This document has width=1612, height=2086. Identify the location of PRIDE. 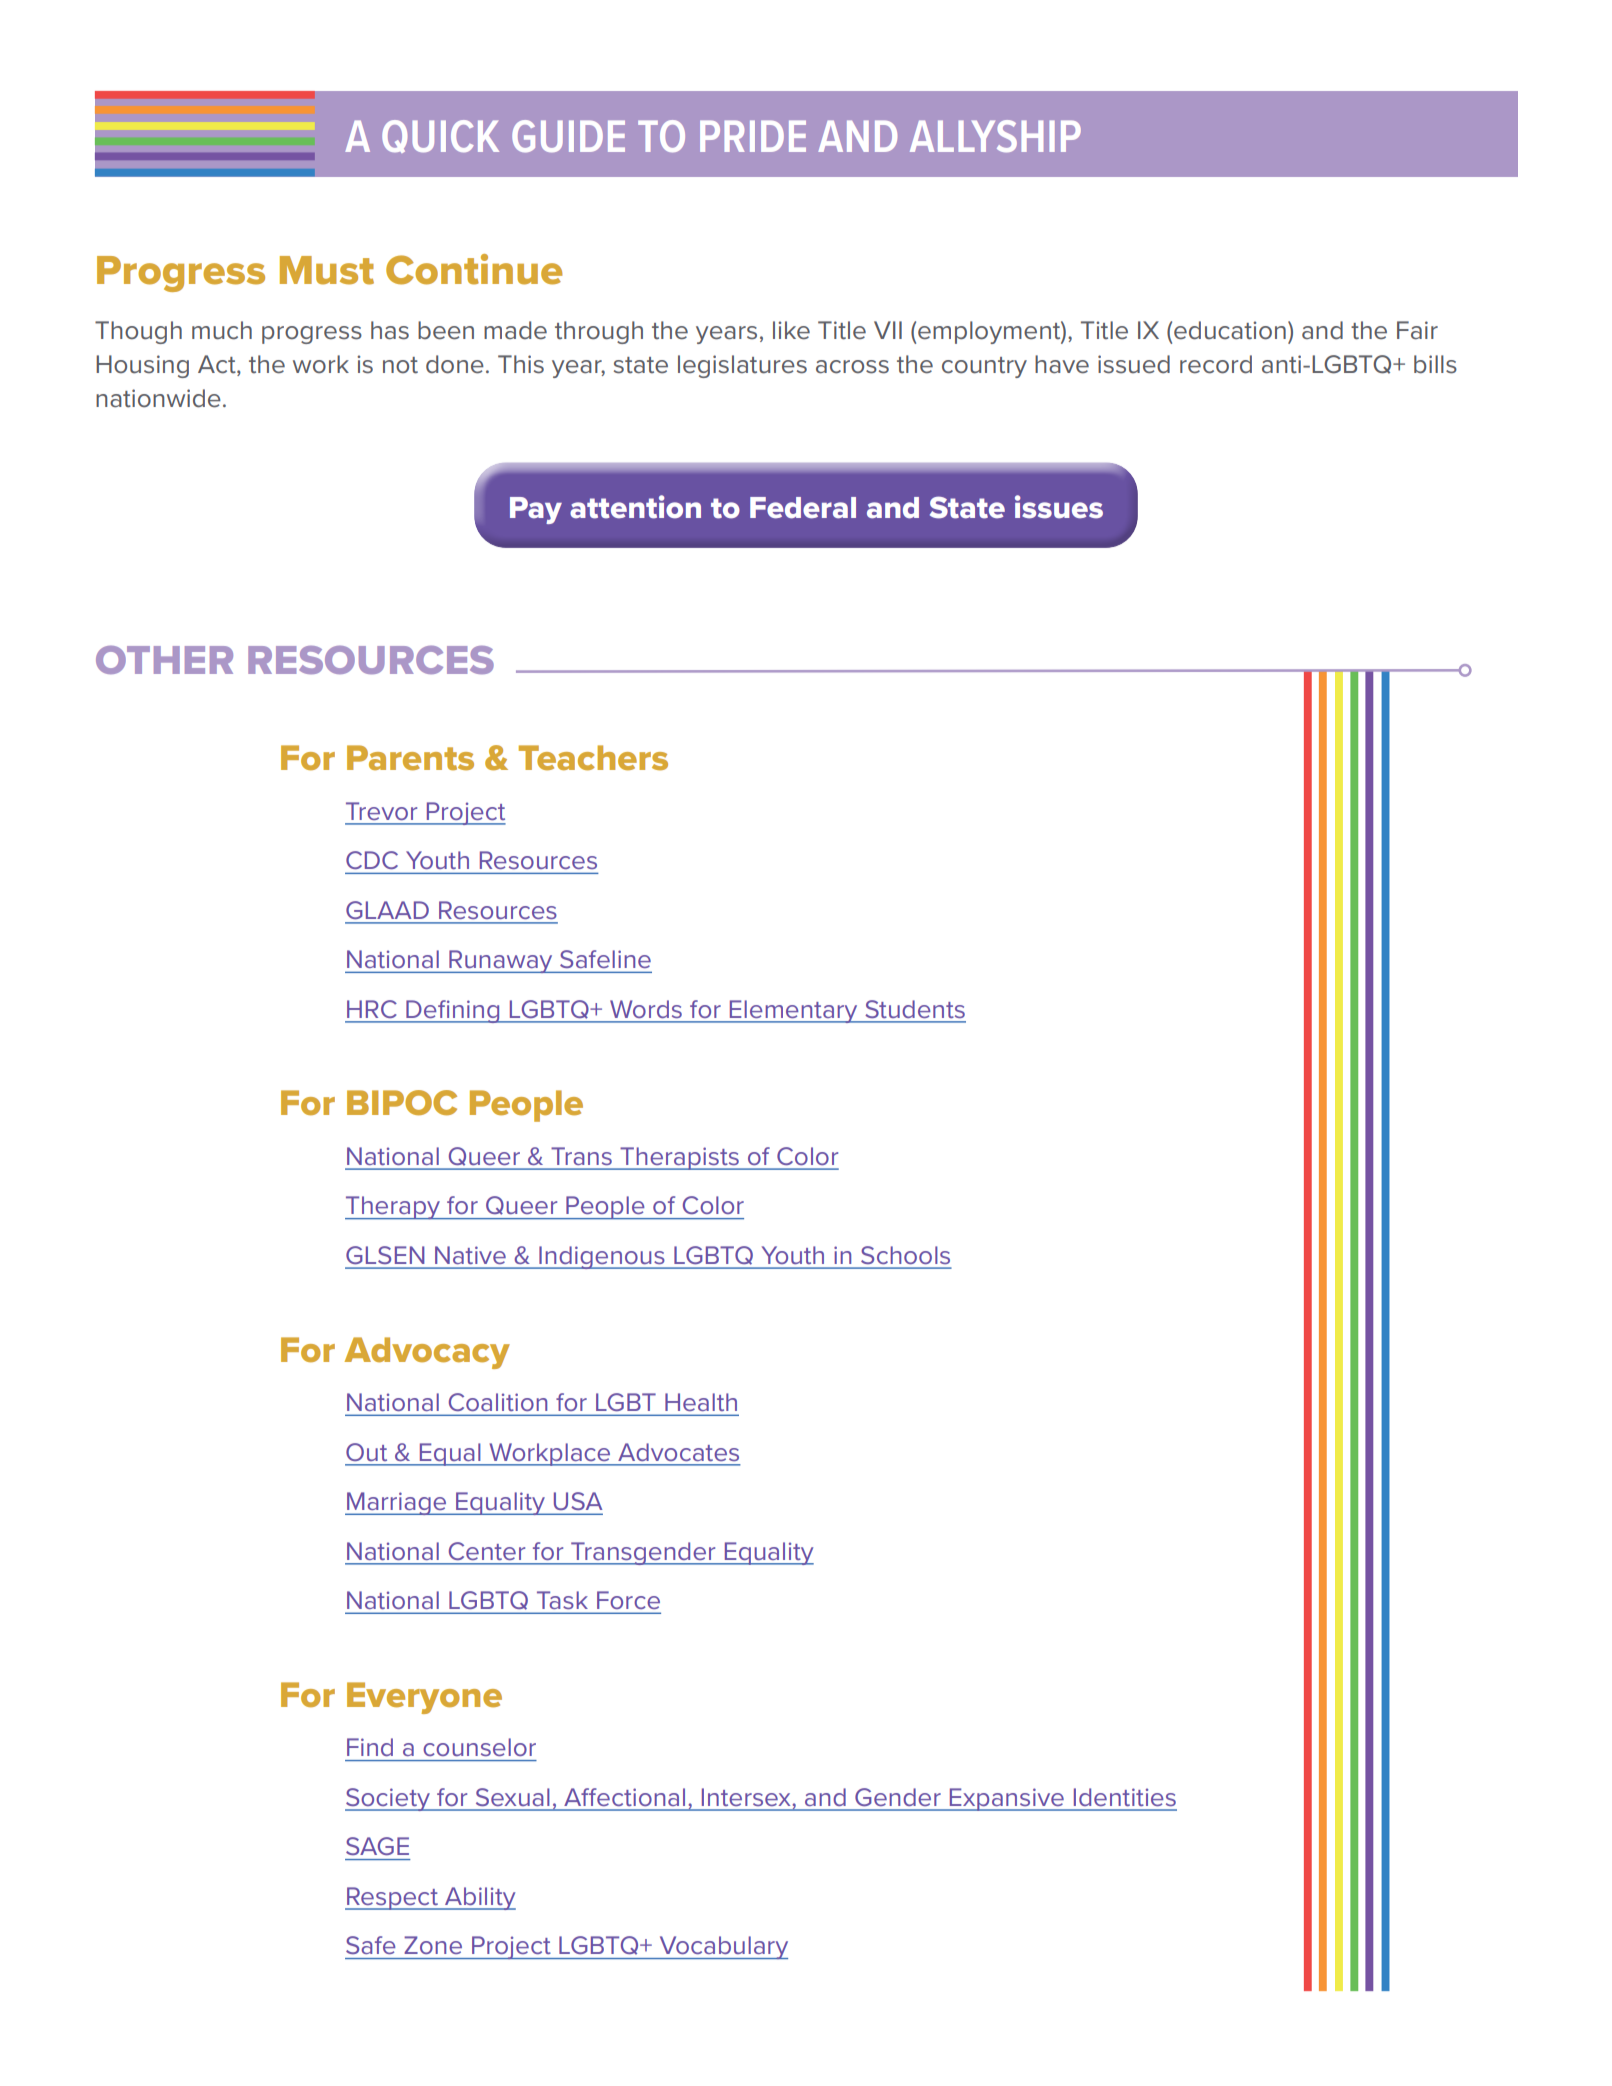
(753, 136).
